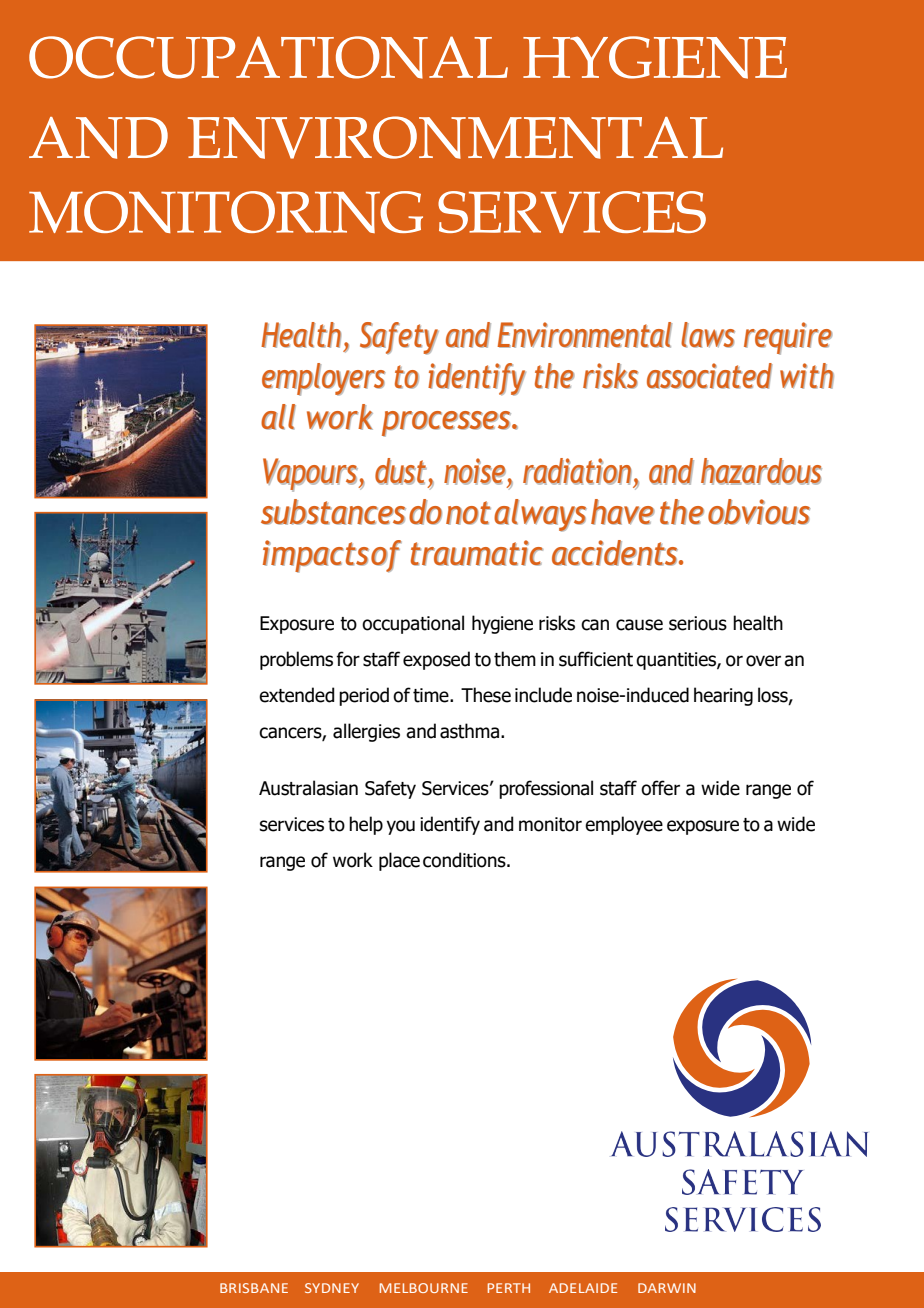 This image has width=924, height=1308. I want to click on help, so click(366, 825).
